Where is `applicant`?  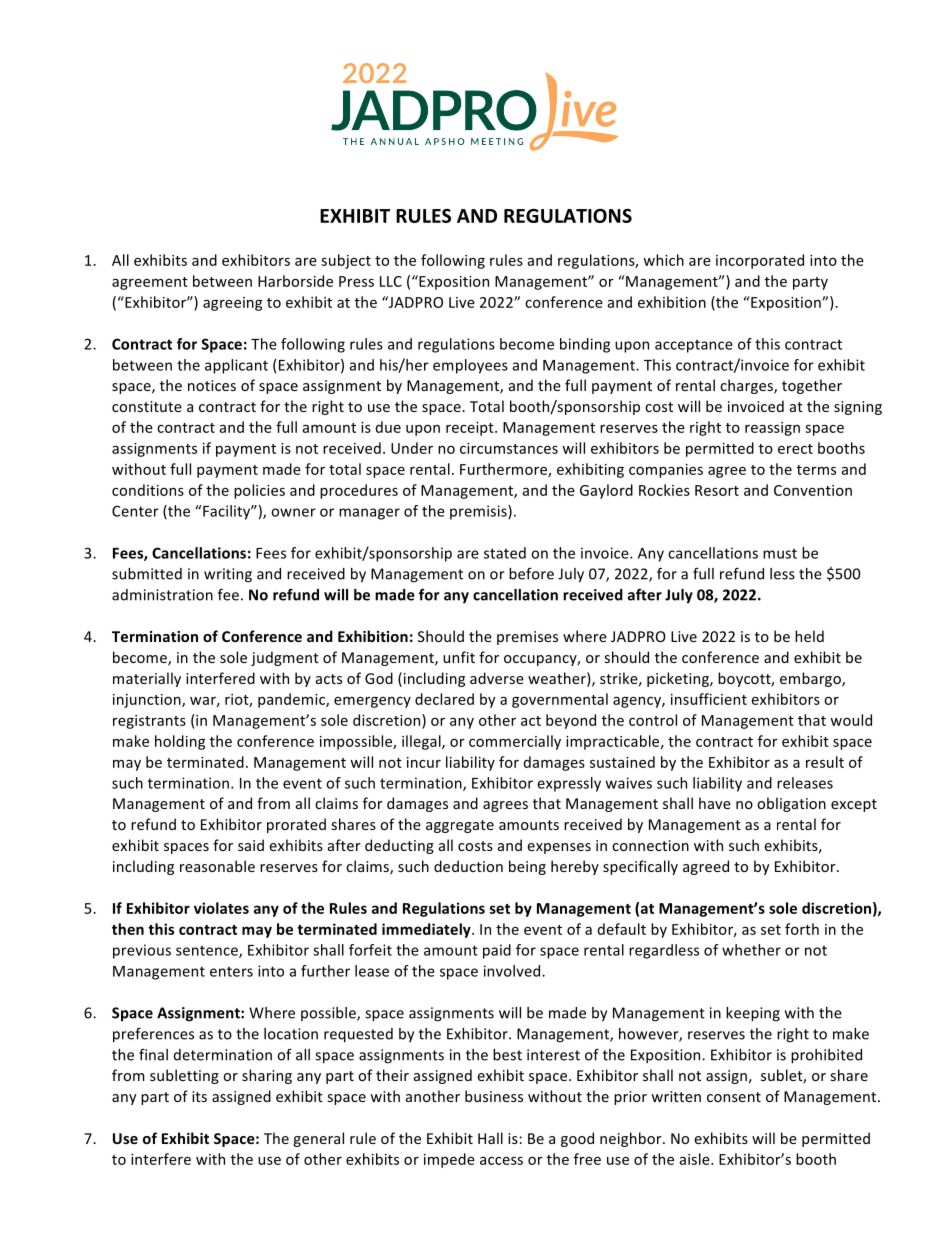 applicant is located at coordinates (236, 366).
